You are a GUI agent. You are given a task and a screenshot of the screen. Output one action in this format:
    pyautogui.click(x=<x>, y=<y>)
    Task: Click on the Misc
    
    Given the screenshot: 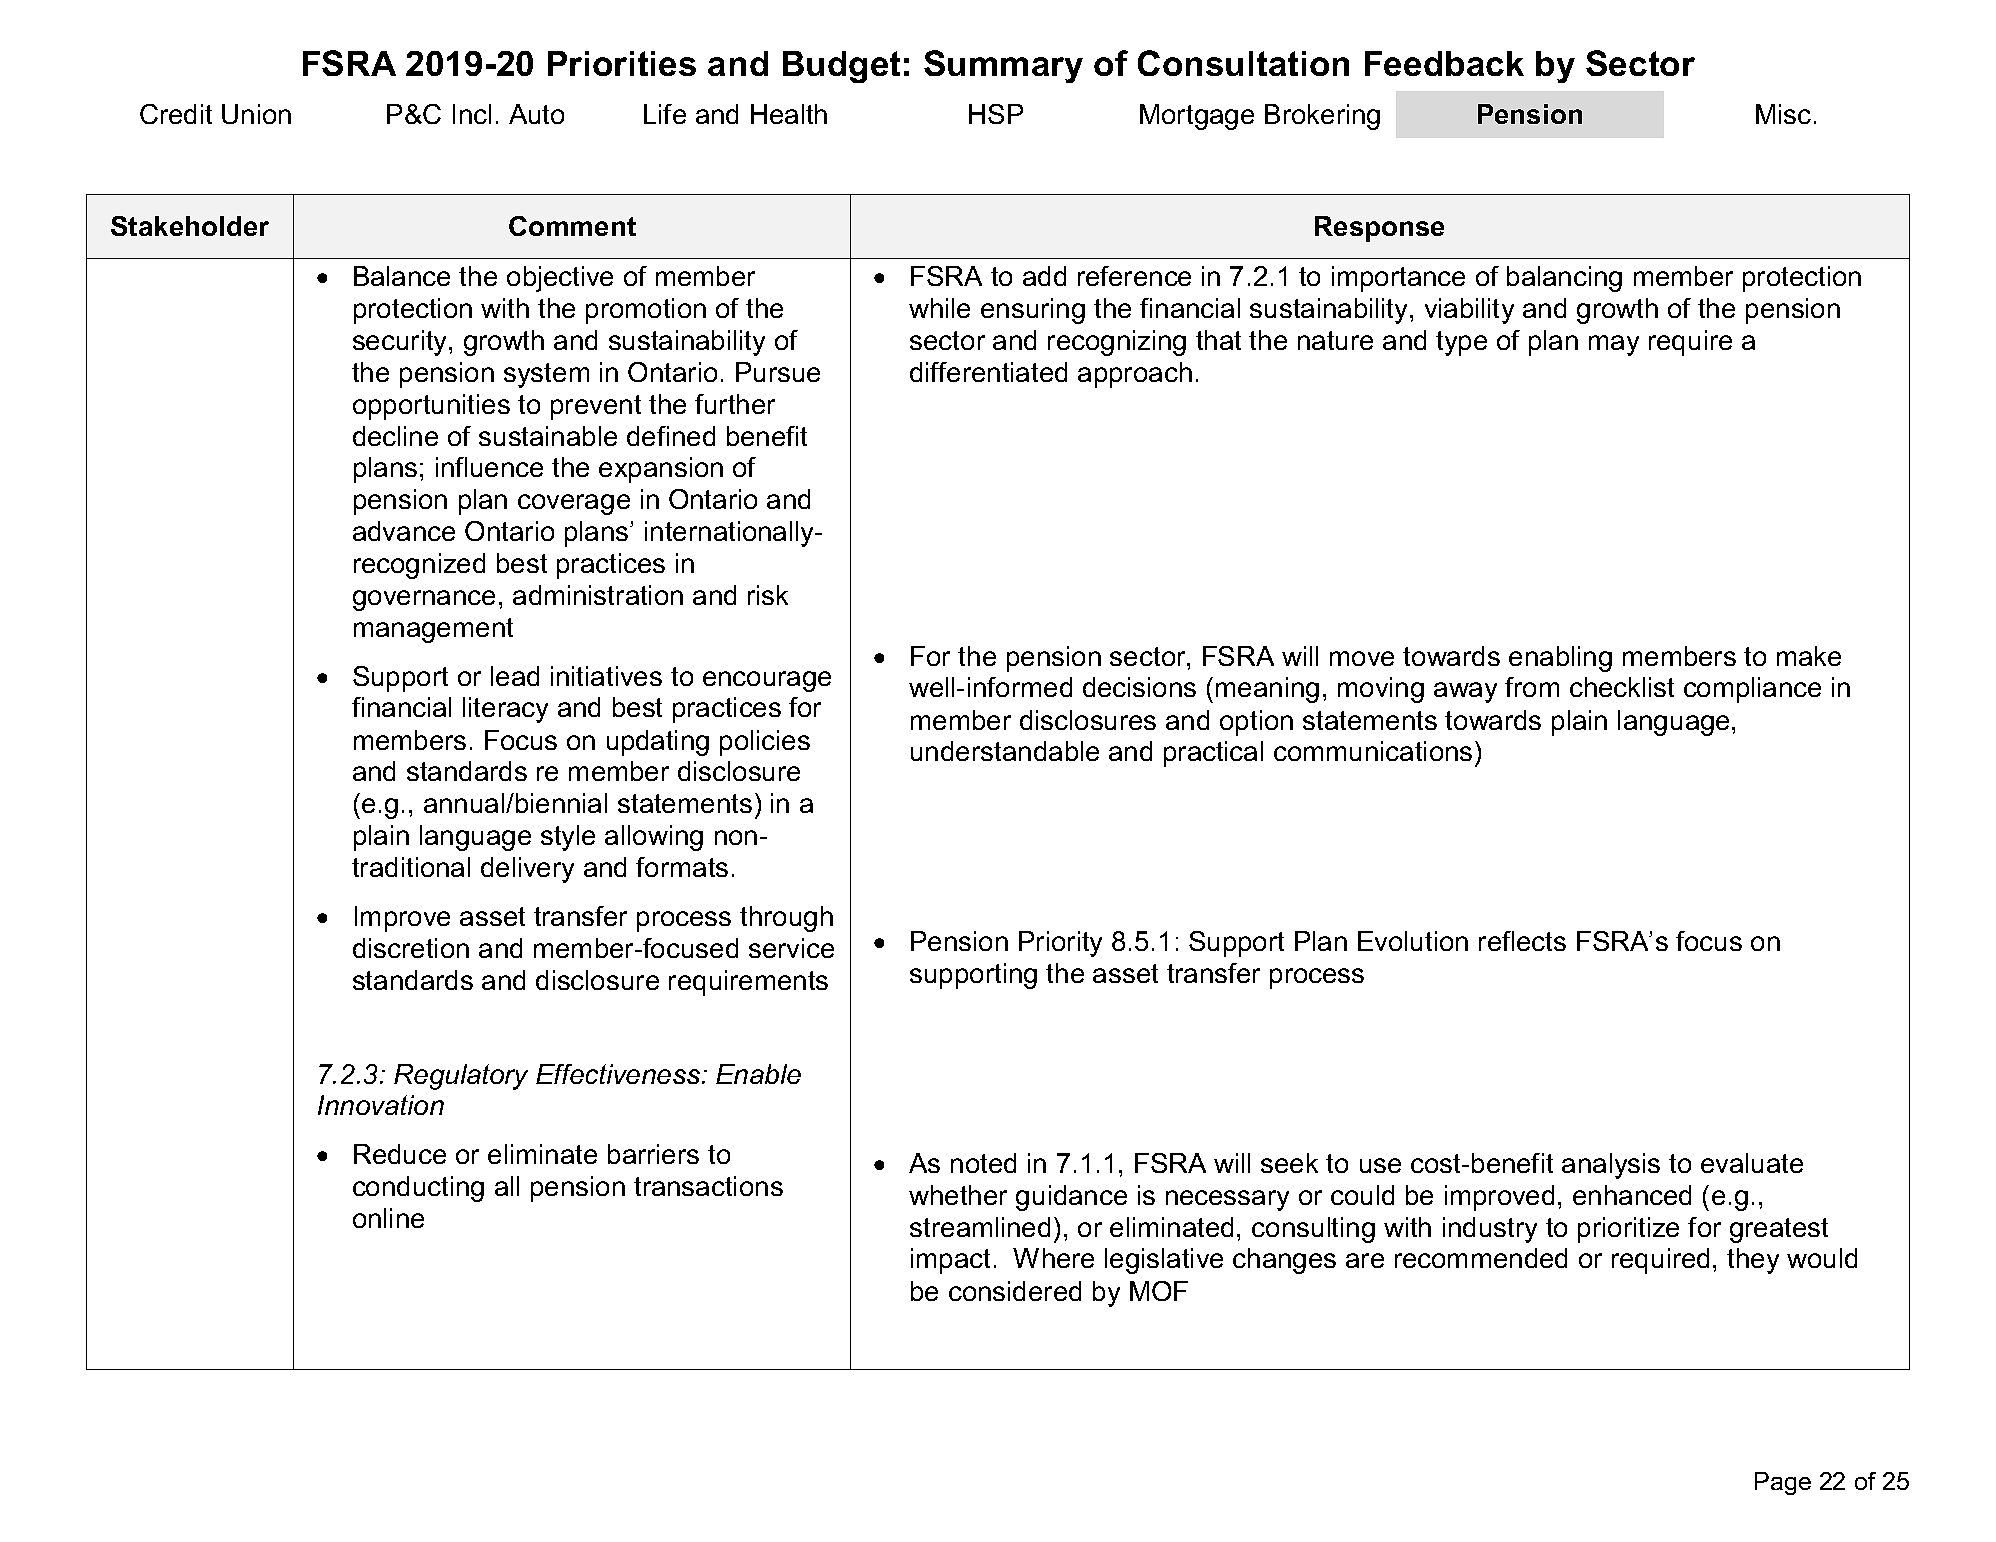 What is the action you would take?
    pyautogui.click(x=1783, y=114)
